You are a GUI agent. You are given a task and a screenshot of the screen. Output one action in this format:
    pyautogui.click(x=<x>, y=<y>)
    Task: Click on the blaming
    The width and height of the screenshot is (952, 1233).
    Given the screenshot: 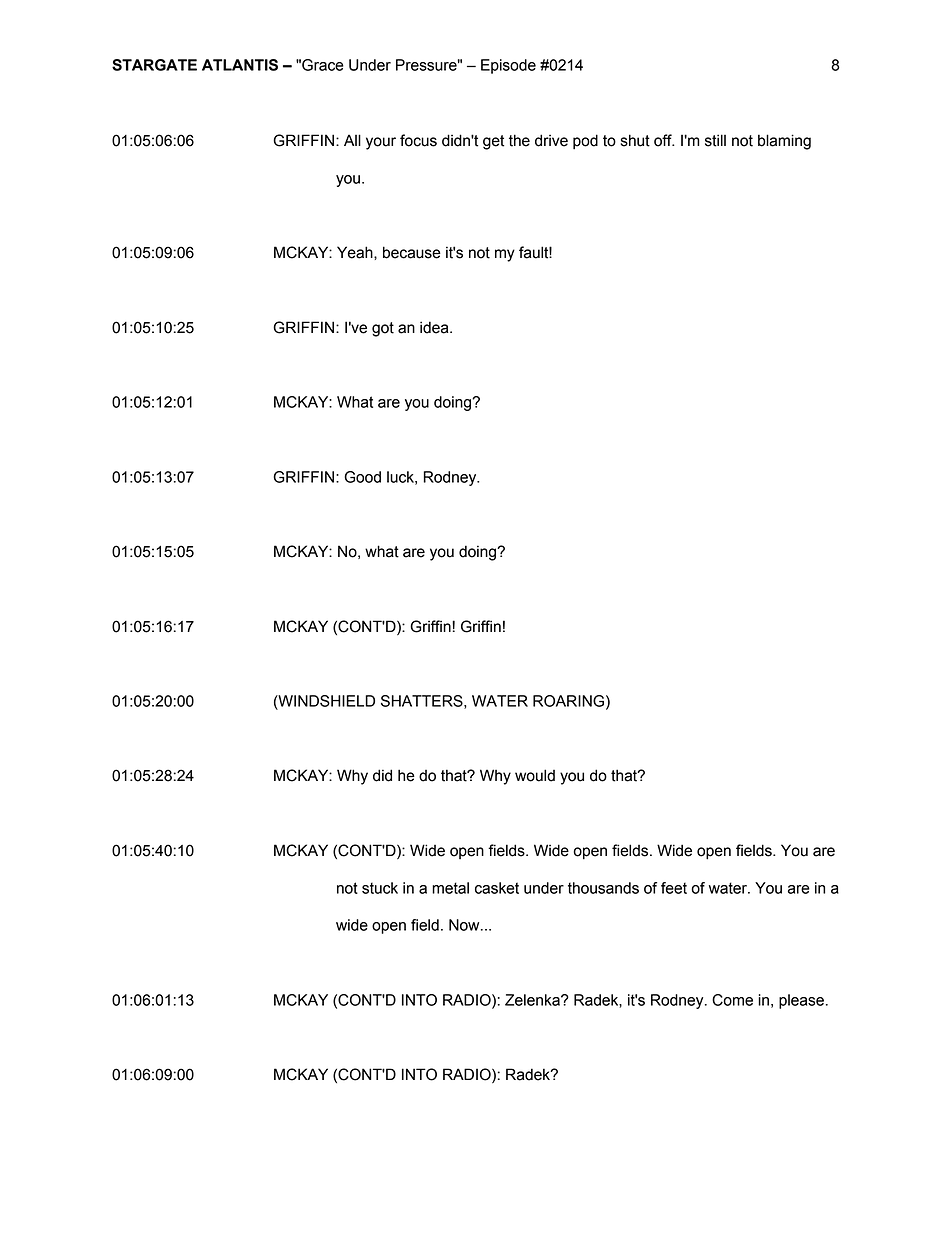 What is the action you would take?
    pyautogui.click(x=784, y=142)
